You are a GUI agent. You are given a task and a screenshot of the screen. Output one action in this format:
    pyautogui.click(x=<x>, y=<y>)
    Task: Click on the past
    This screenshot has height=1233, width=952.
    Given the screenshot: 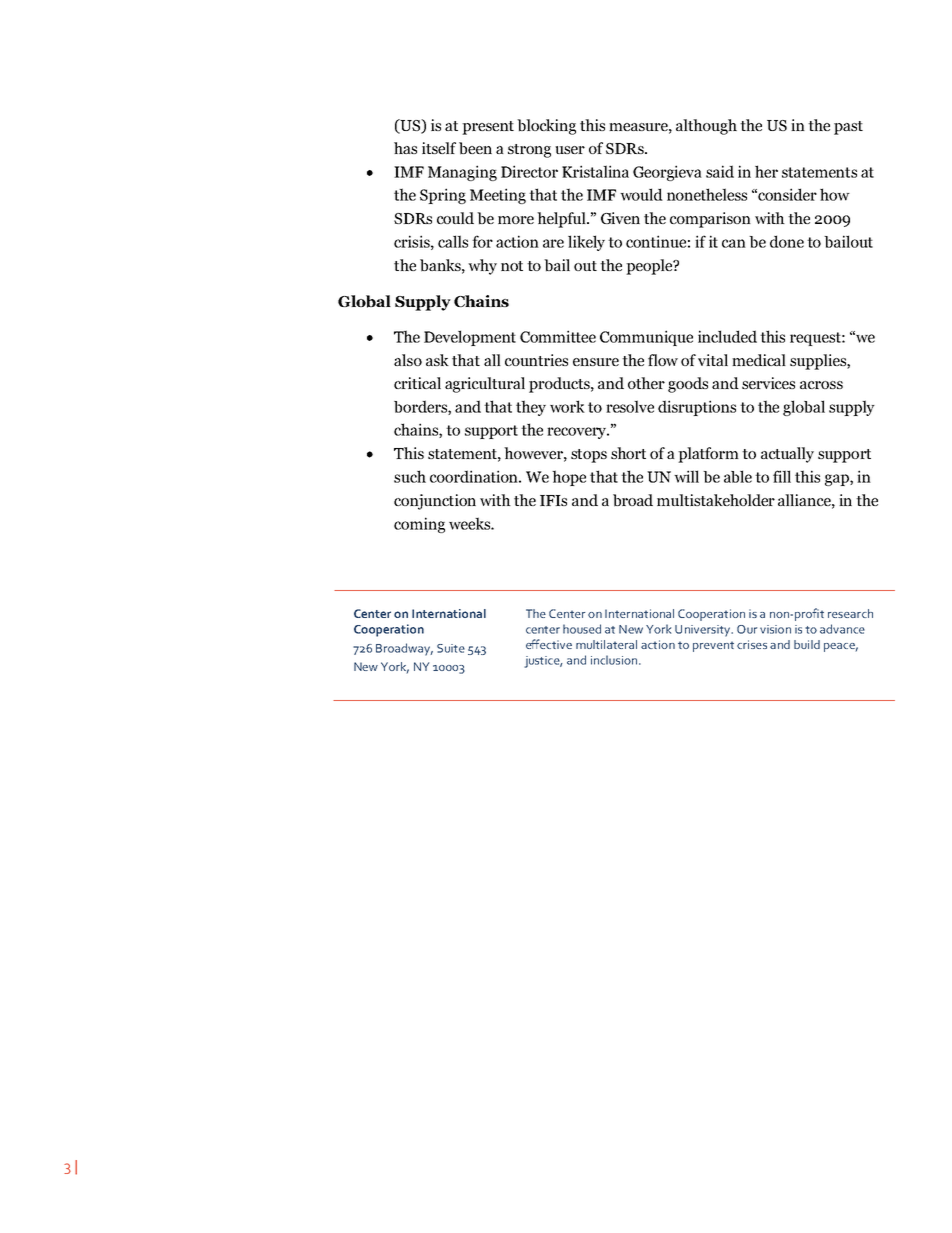 What is the action you would take?
    pyautogui.click(x=848, y=128)
